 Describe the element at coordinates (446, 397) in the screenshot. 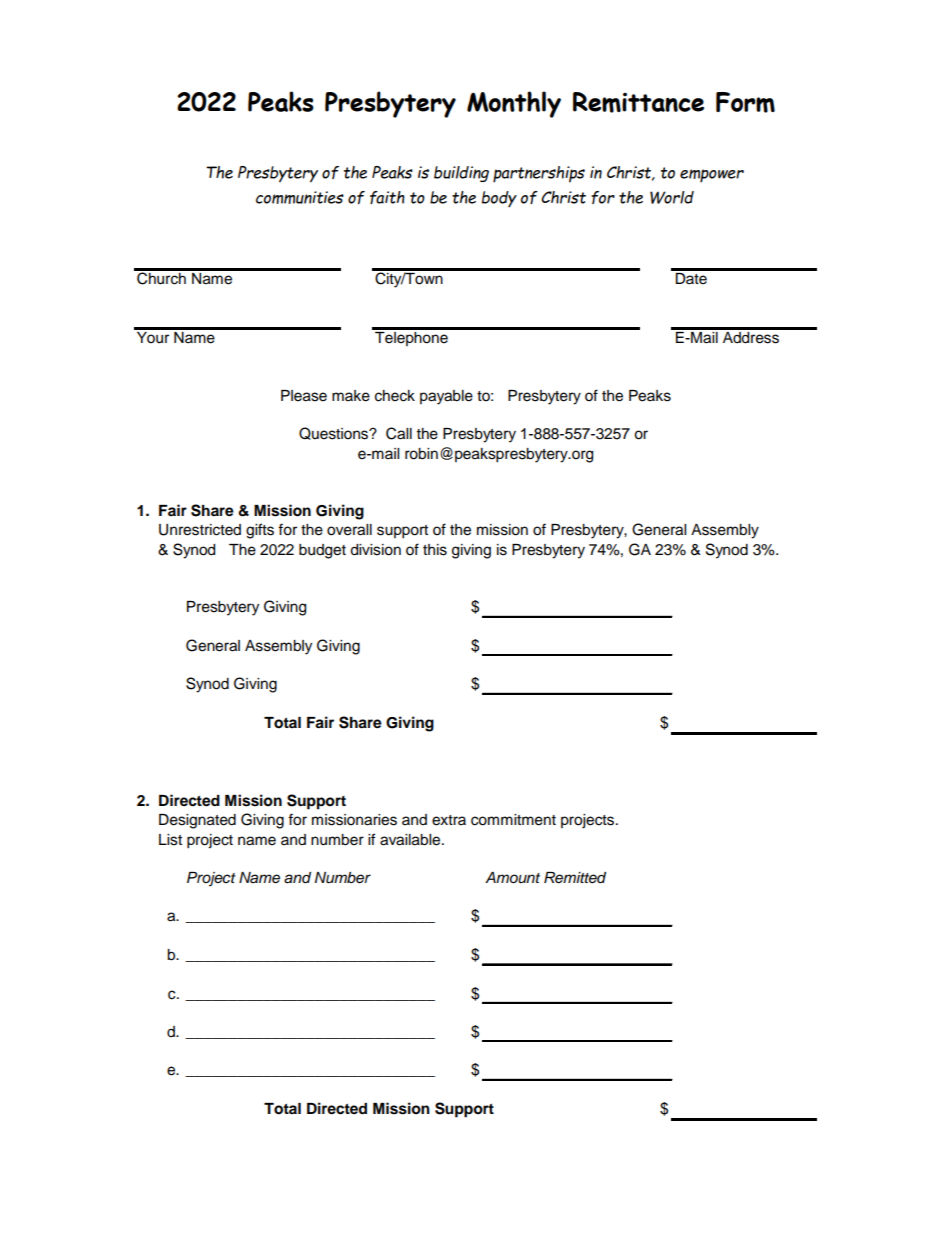

I see `payable` at that location.
